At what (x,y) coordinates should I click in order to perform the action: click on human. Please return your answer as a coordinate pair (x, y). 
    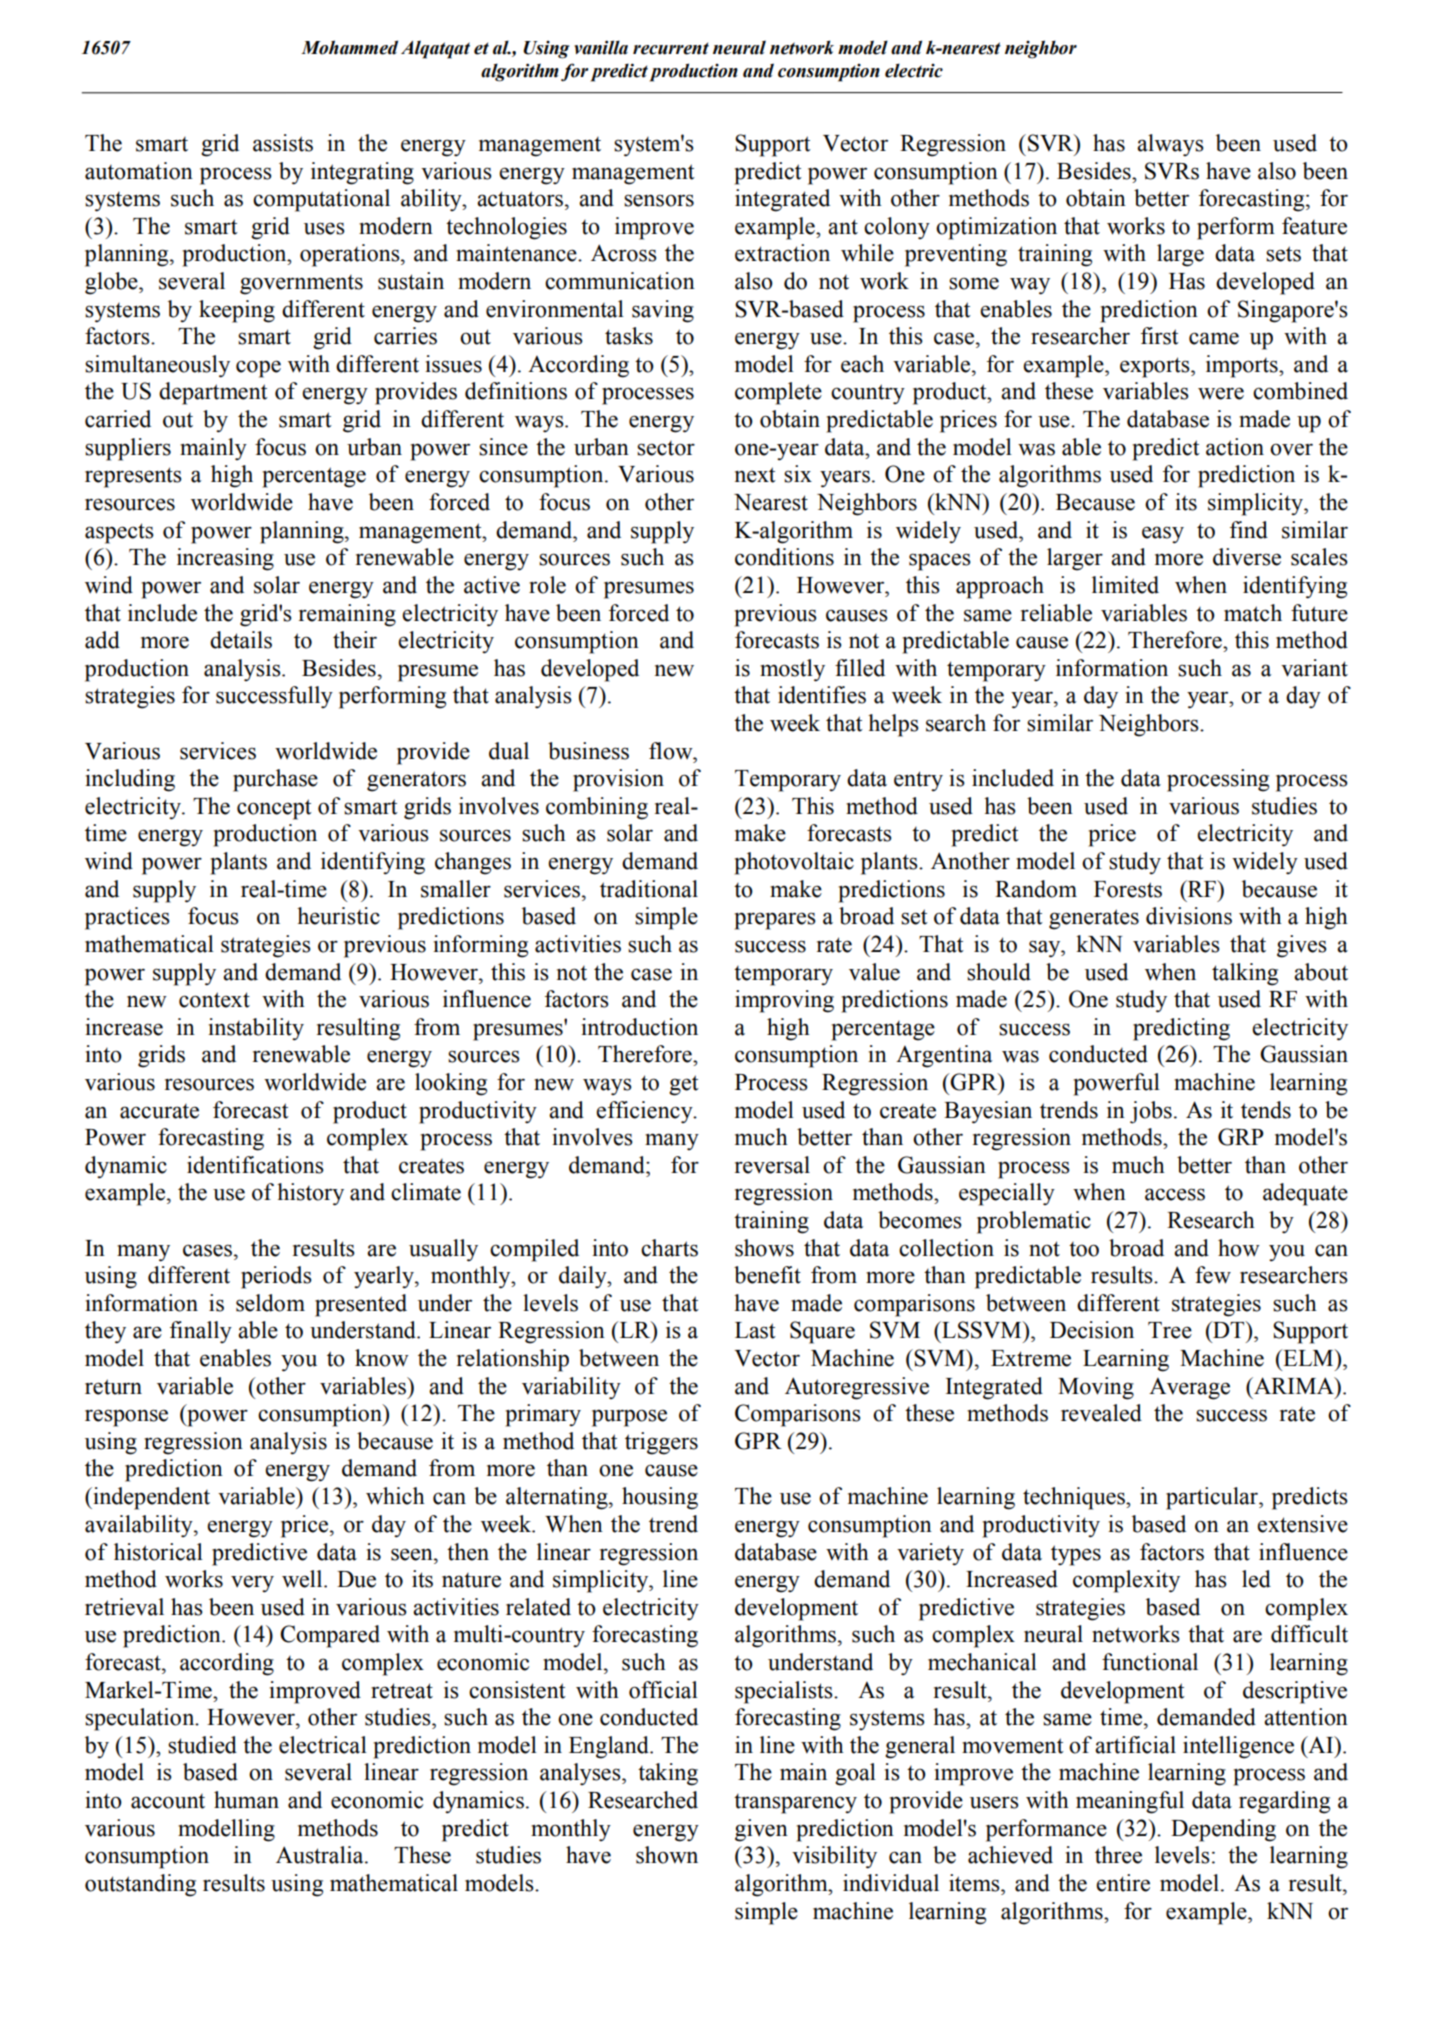
    Looking at the image, I should click on (246, 1800).
